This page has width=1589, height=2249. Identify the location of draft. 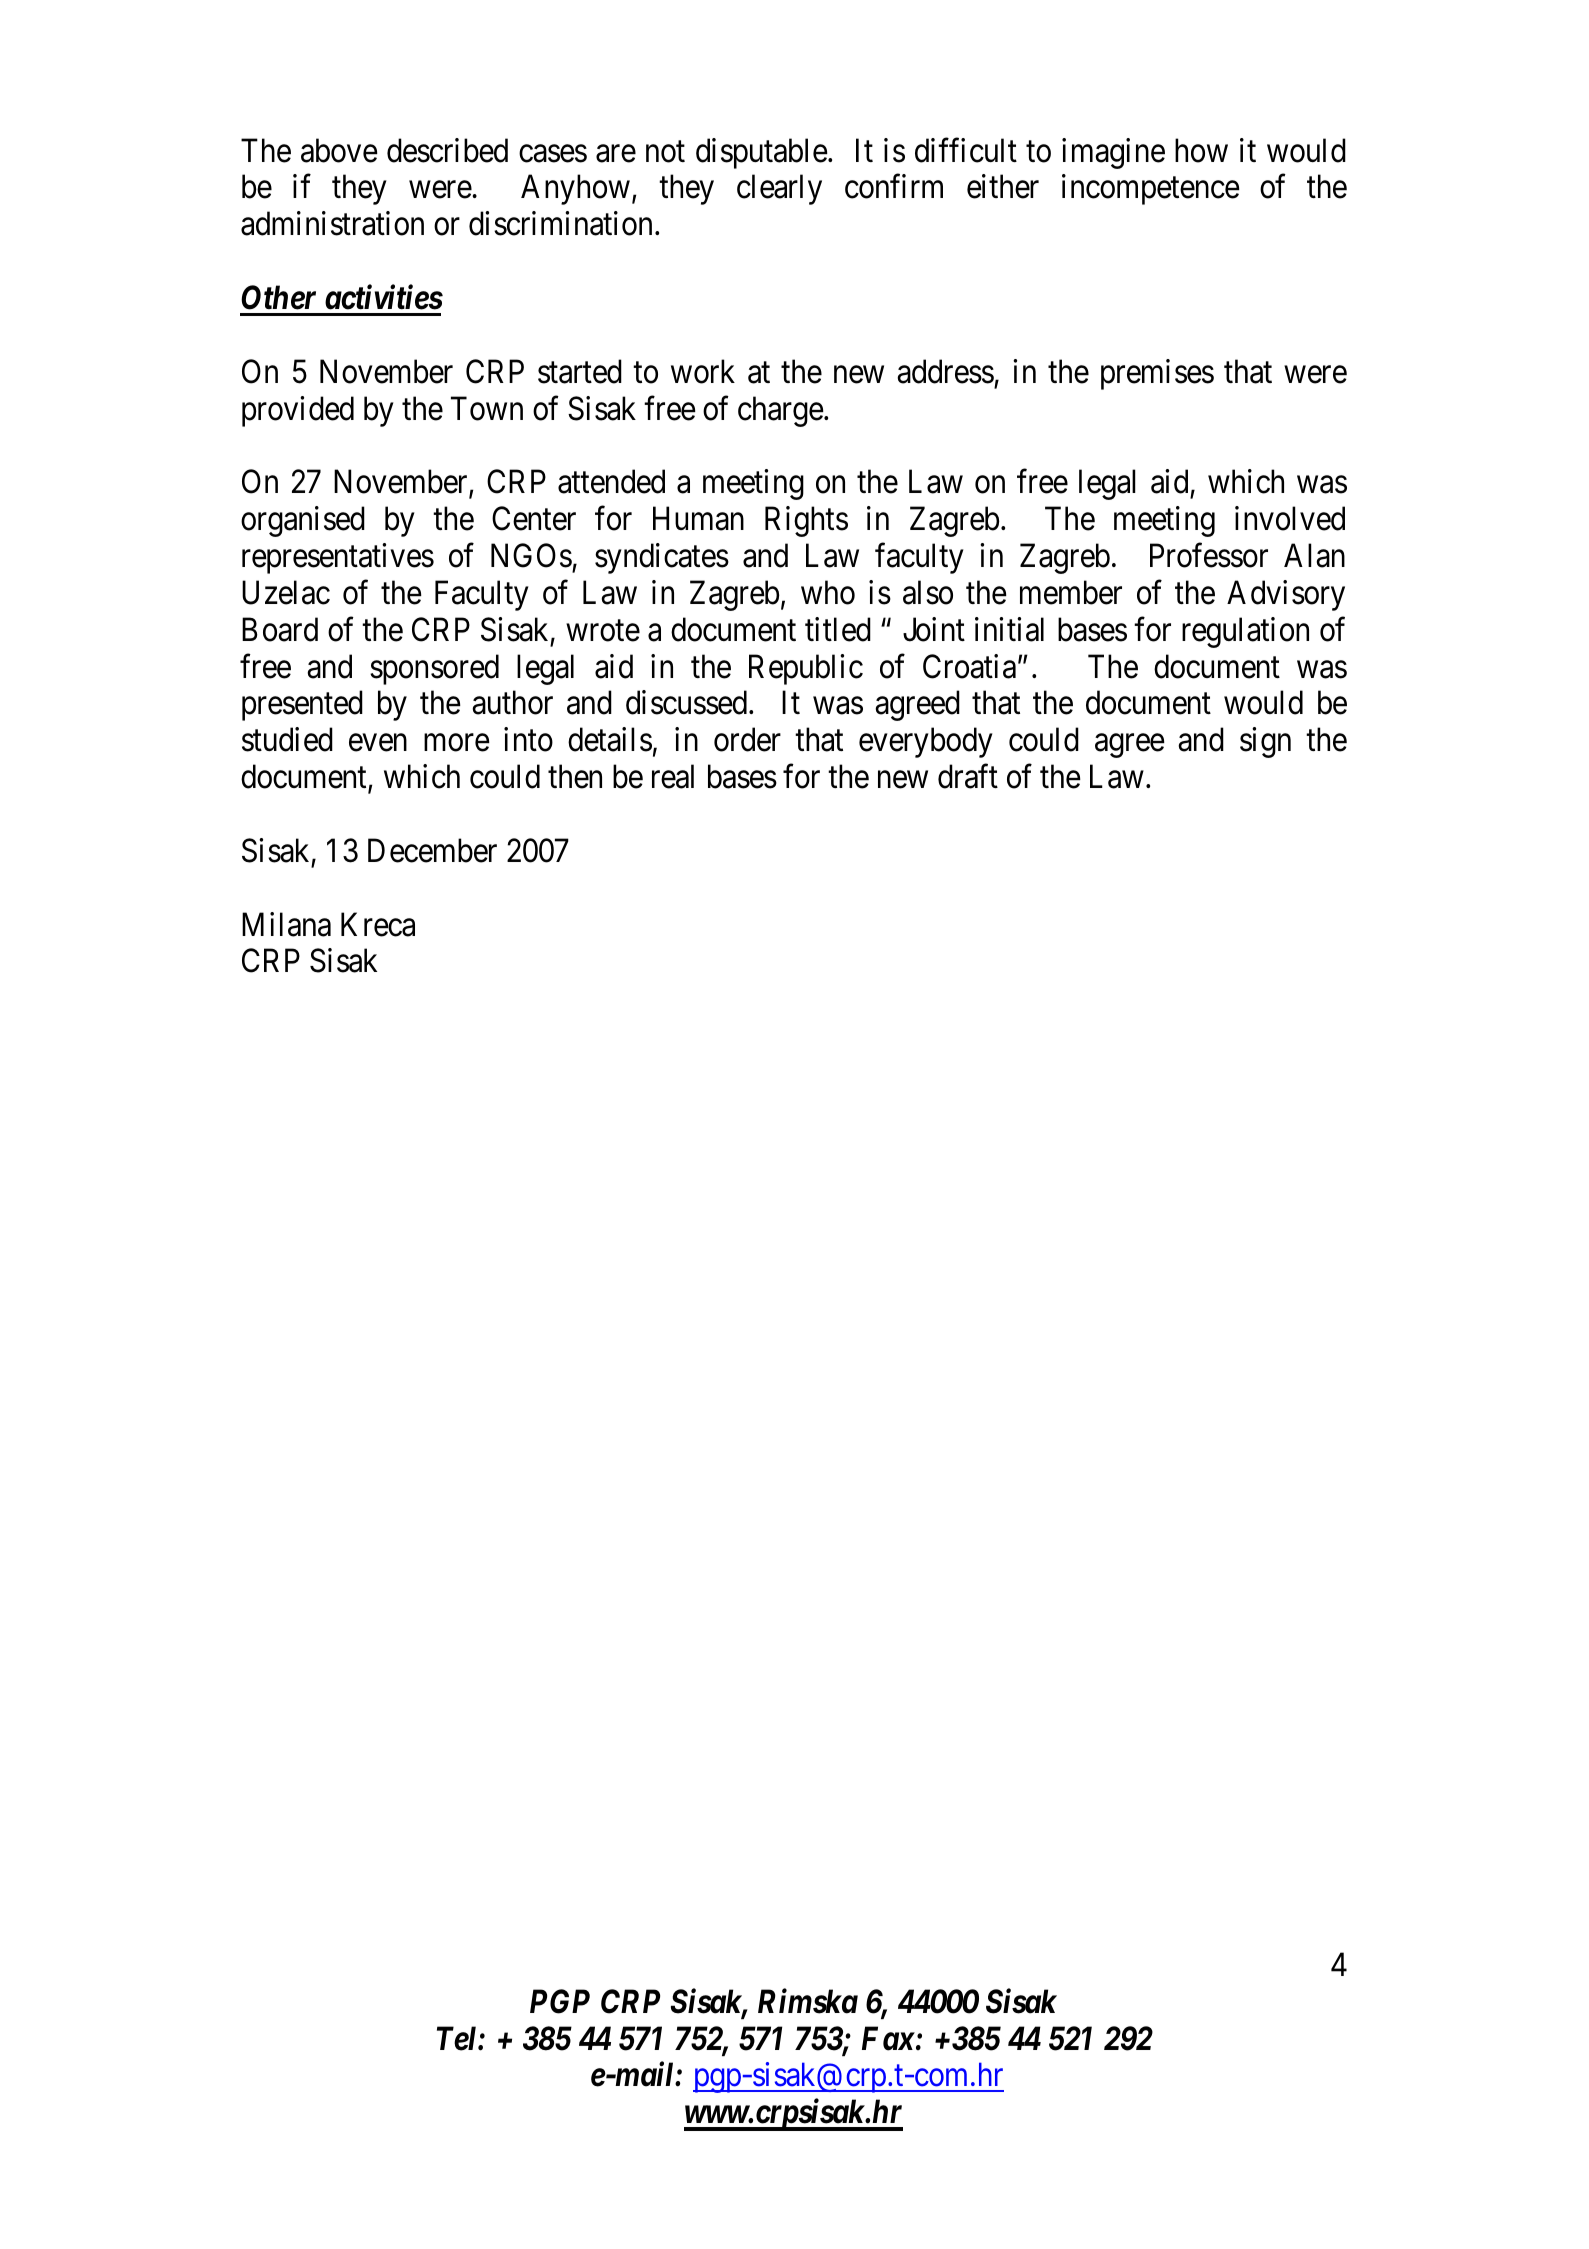
(968, 776).
